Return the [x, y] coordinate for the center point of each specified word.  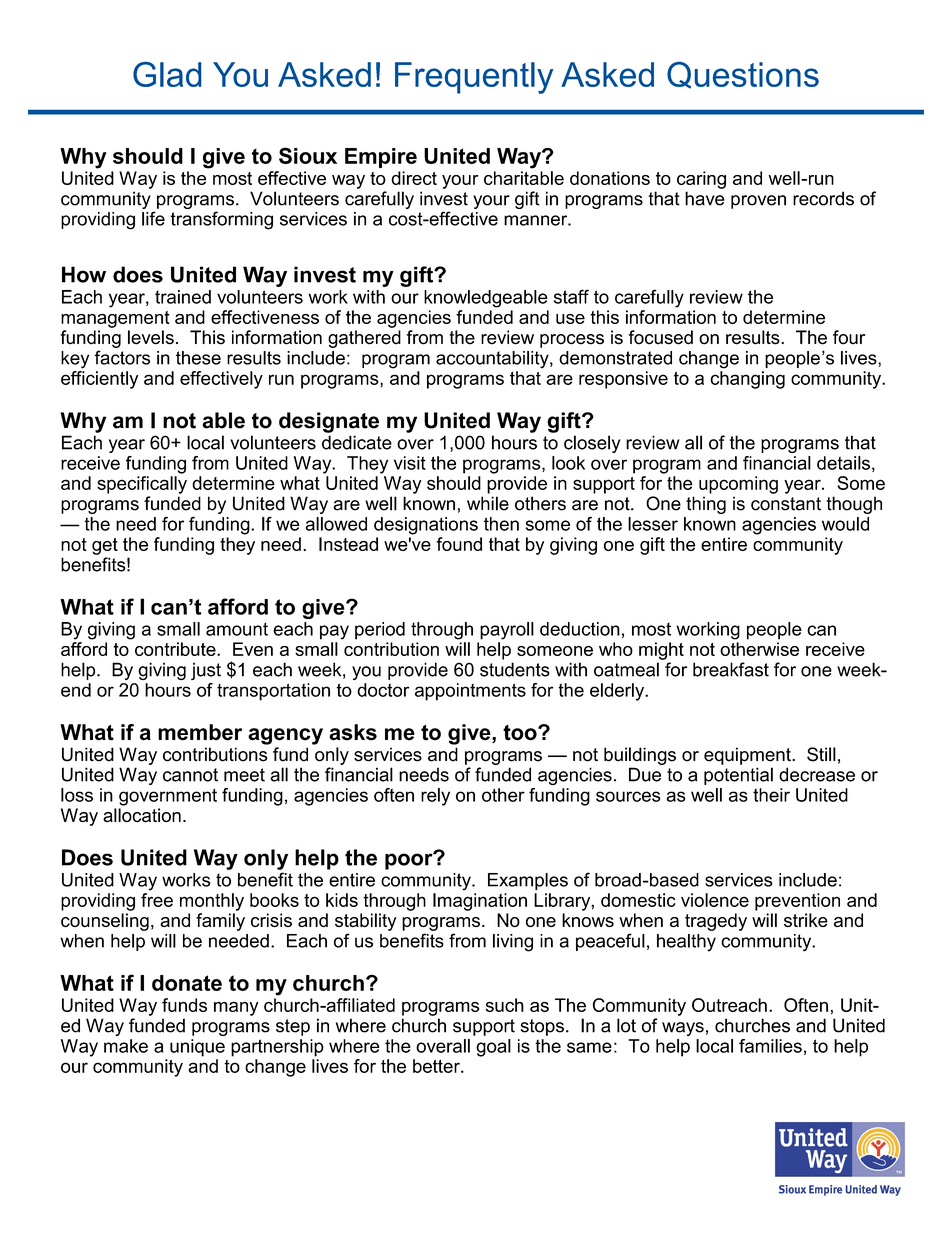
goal [493, 1048]
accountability [493, 360]
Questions [743, 75]
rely [435, 797]
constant [786, 504]
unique [197, 1048]
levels [151, 337]
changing [747, 380]
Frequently [474, 78]
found [459, 544]
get [105, 546]
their [771, 795]
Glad [167, 74]
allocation [142, 815]
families [770, 1046]
